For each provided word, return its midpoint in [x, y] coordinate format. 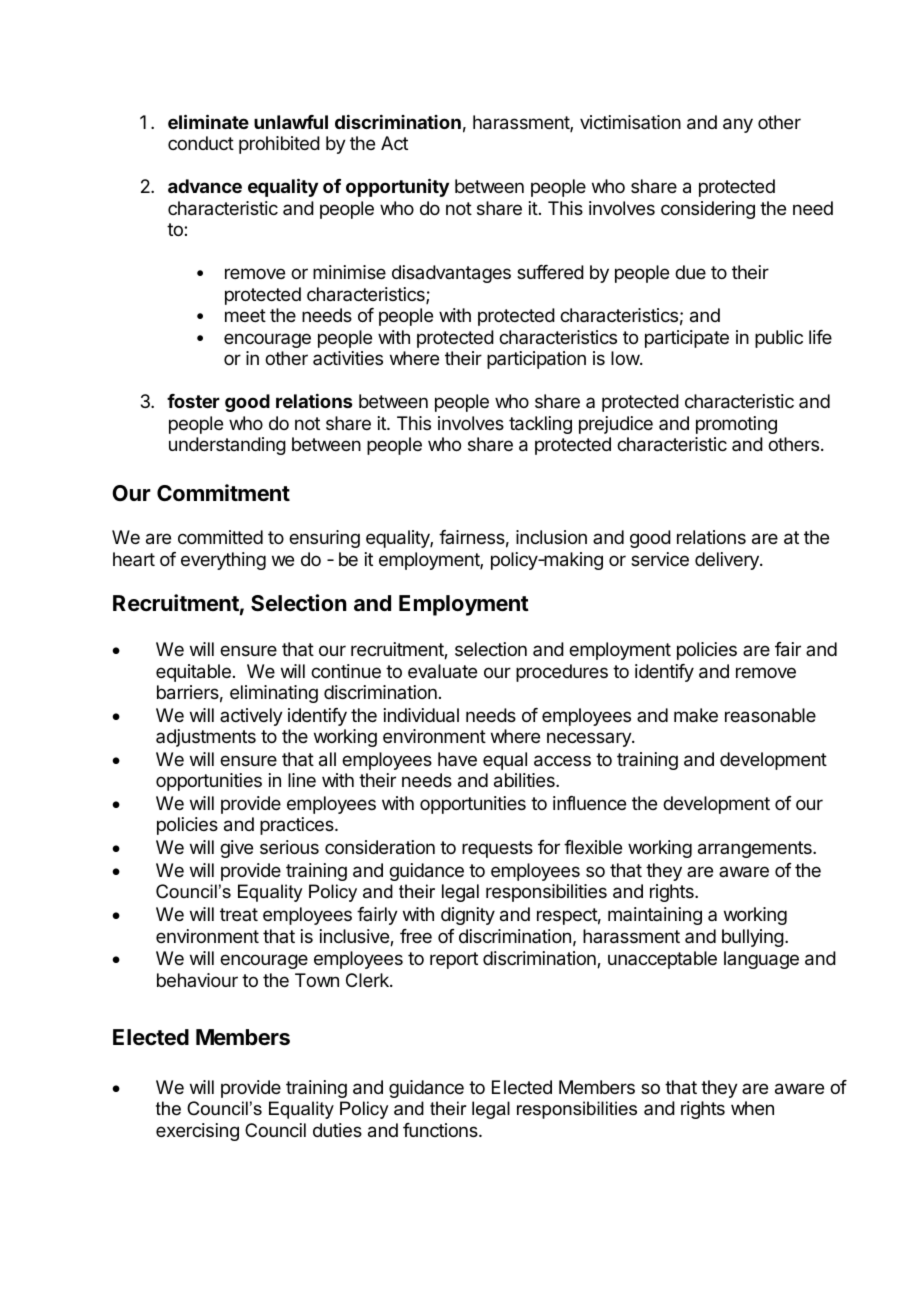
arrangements [756, 849]
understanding [227, 446]
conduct [201, 143]
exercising [197, 1132]
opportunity [397, 187]
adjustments [206, 738]
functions [441, 1130]
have [457, 759]
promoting [736, 425]
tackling [540, 425]
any [738, 125]
